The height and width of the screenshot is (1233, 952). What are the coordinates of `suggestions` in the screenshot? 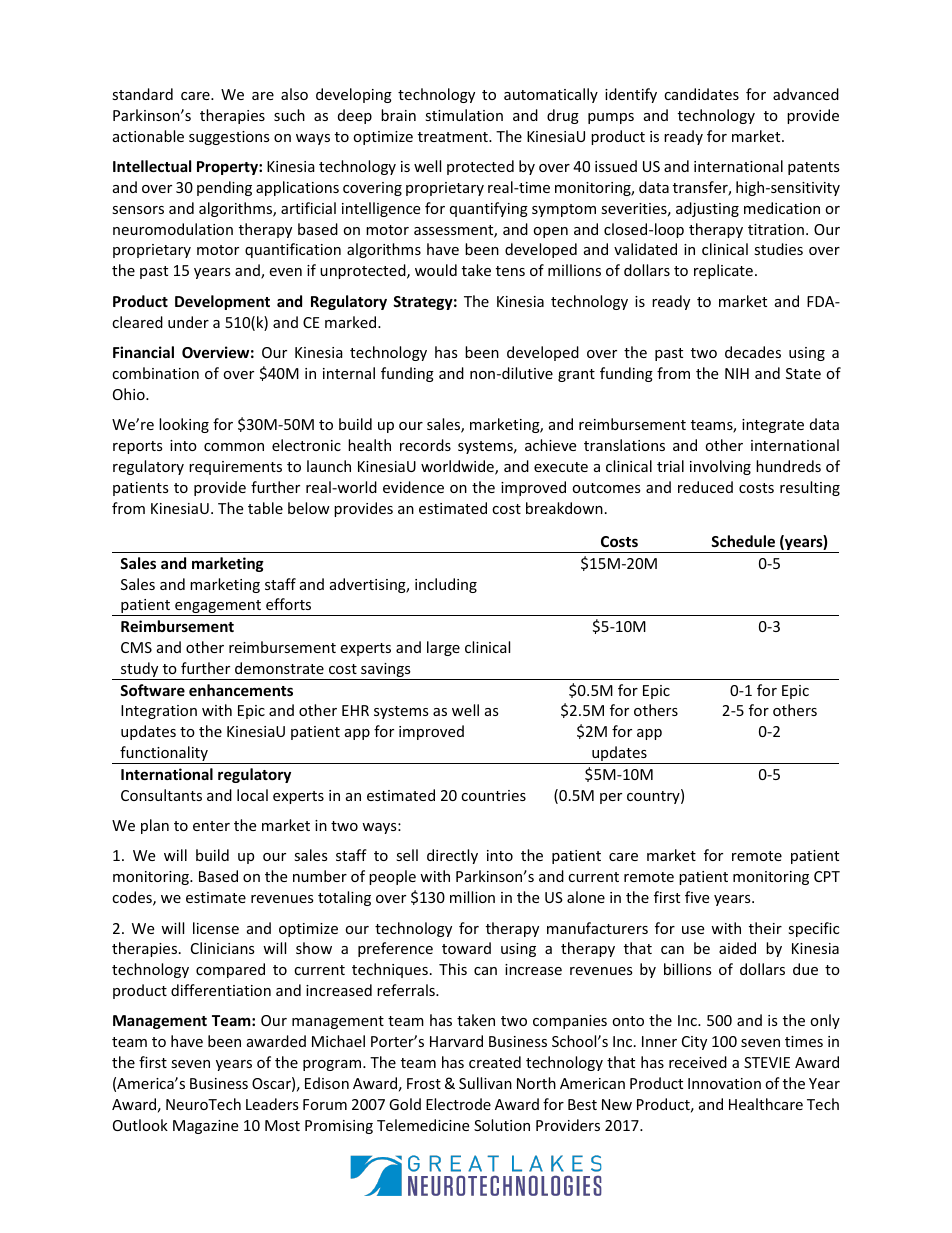 It's located at (229, 138).
